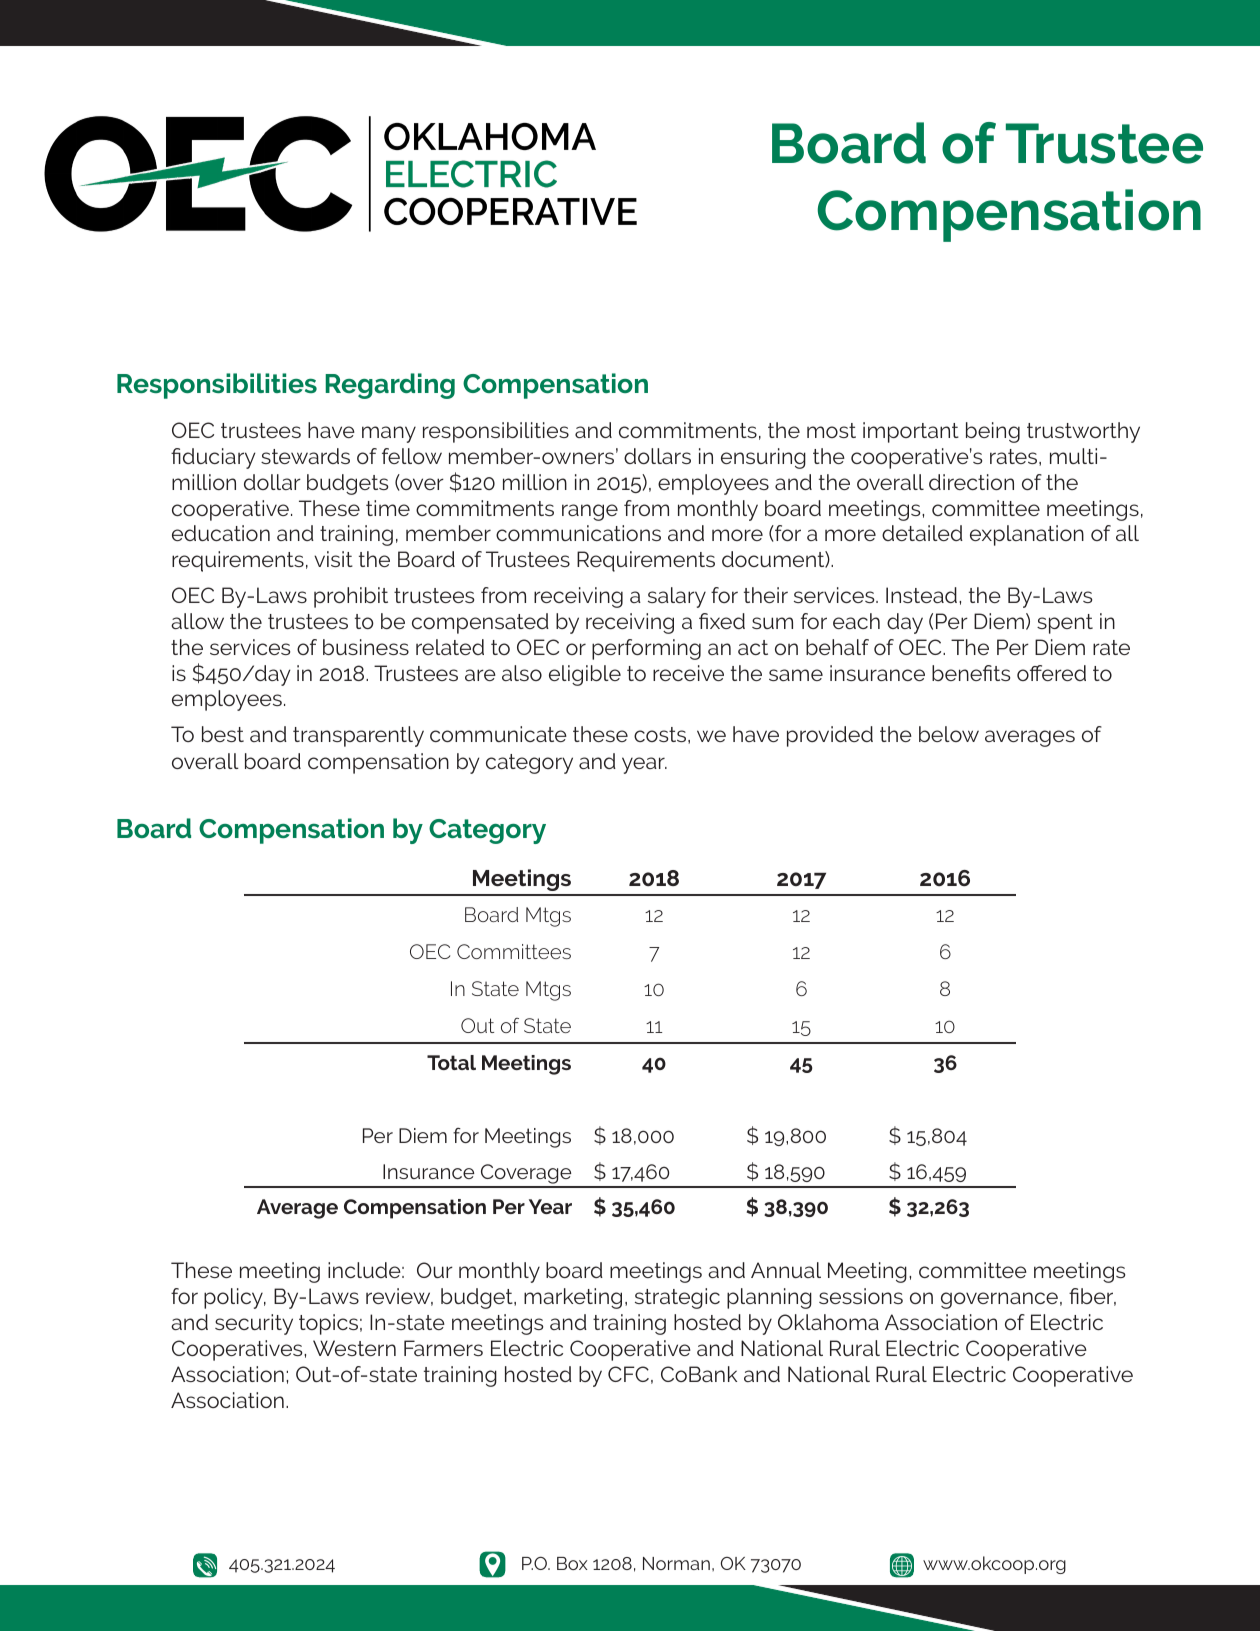  What do you see at coordinates (993, 432) in the screenshot?
I see `being` at bounding box center [993, 432].
